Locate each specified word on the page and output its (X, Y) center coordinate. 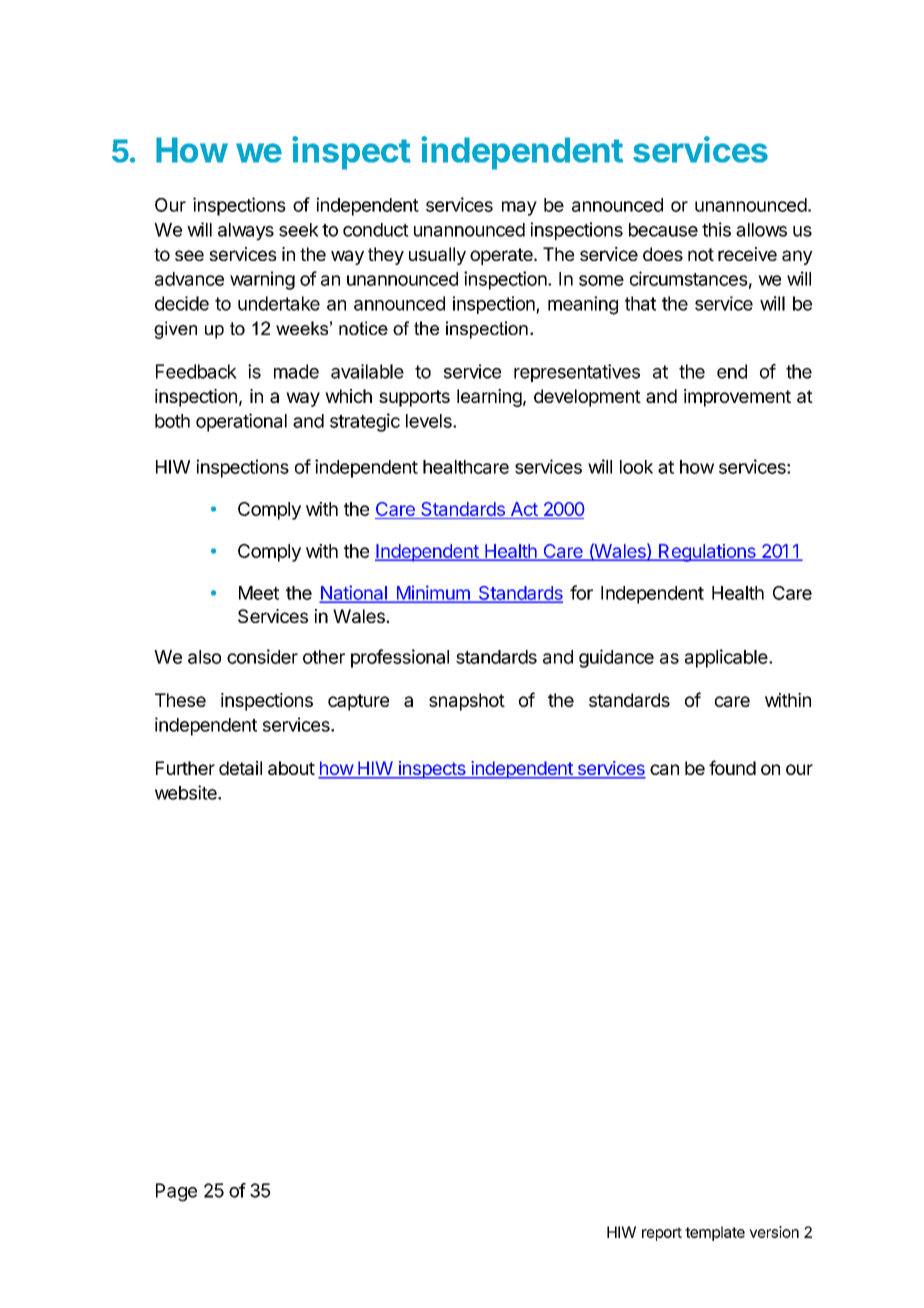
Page (176, 1192)
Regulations (707, 553)
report (662, 1234)
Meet (259, 593)
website (187, 792)
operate (502, 256)
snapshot (467, 702)
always (246, 232)
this (716, 229)
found (732, 767)
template (715, 1233)
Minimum (433, 593)
